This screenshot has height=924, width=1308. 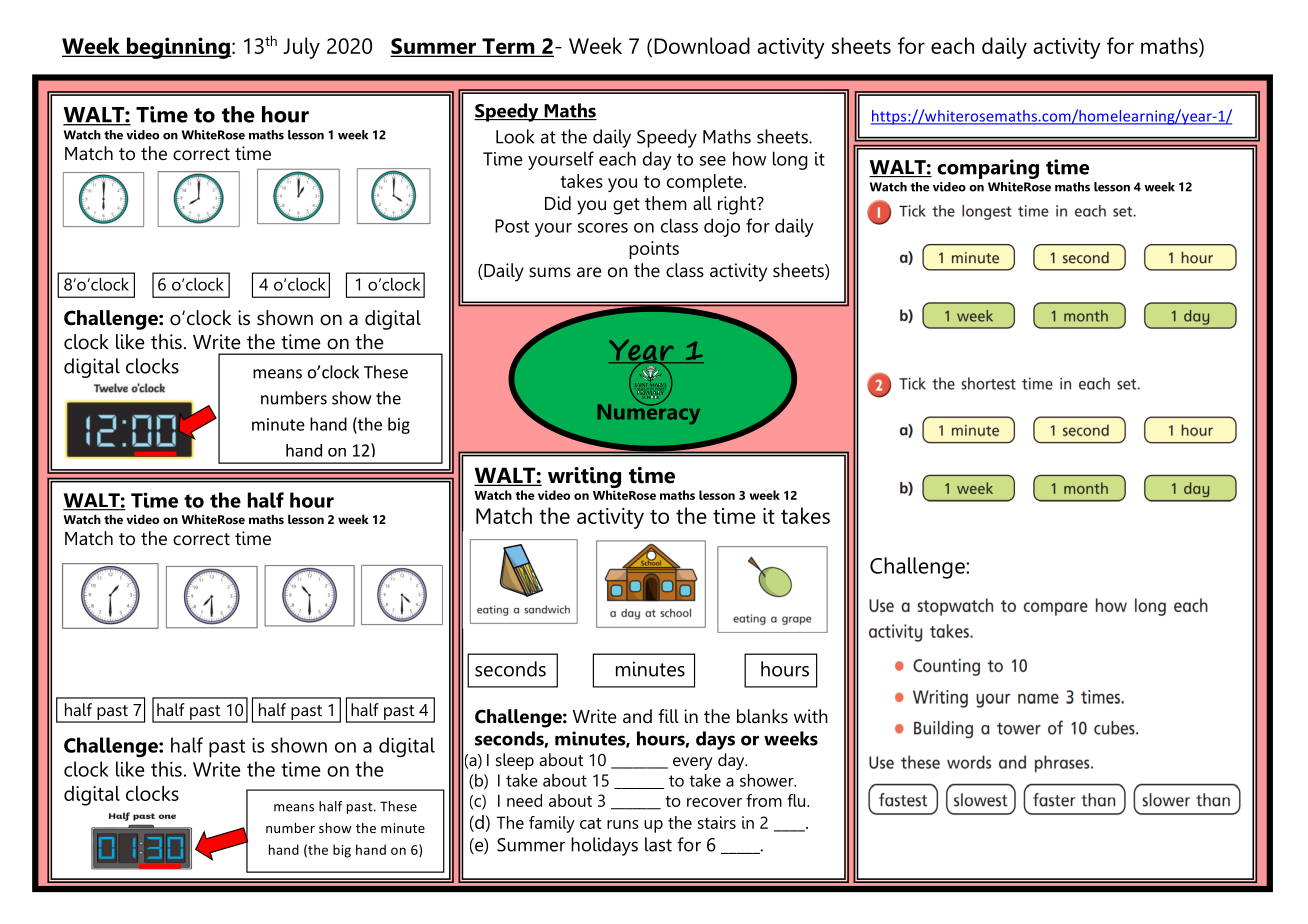 I want to click on Term, so click(x=508, y=47).
